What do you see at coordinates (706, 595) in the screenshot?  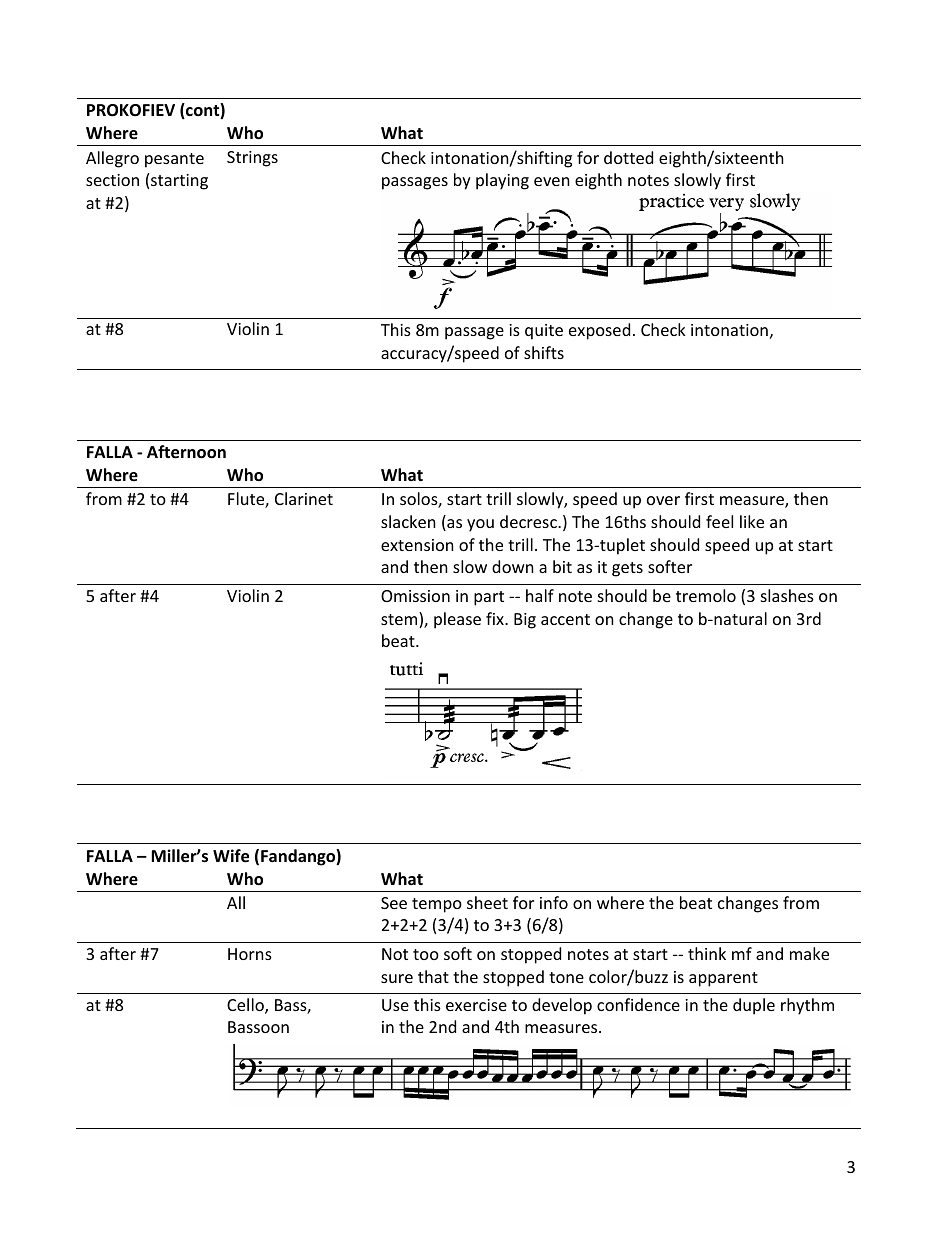 I see `tremolo` at bounding box center [706, 595].
